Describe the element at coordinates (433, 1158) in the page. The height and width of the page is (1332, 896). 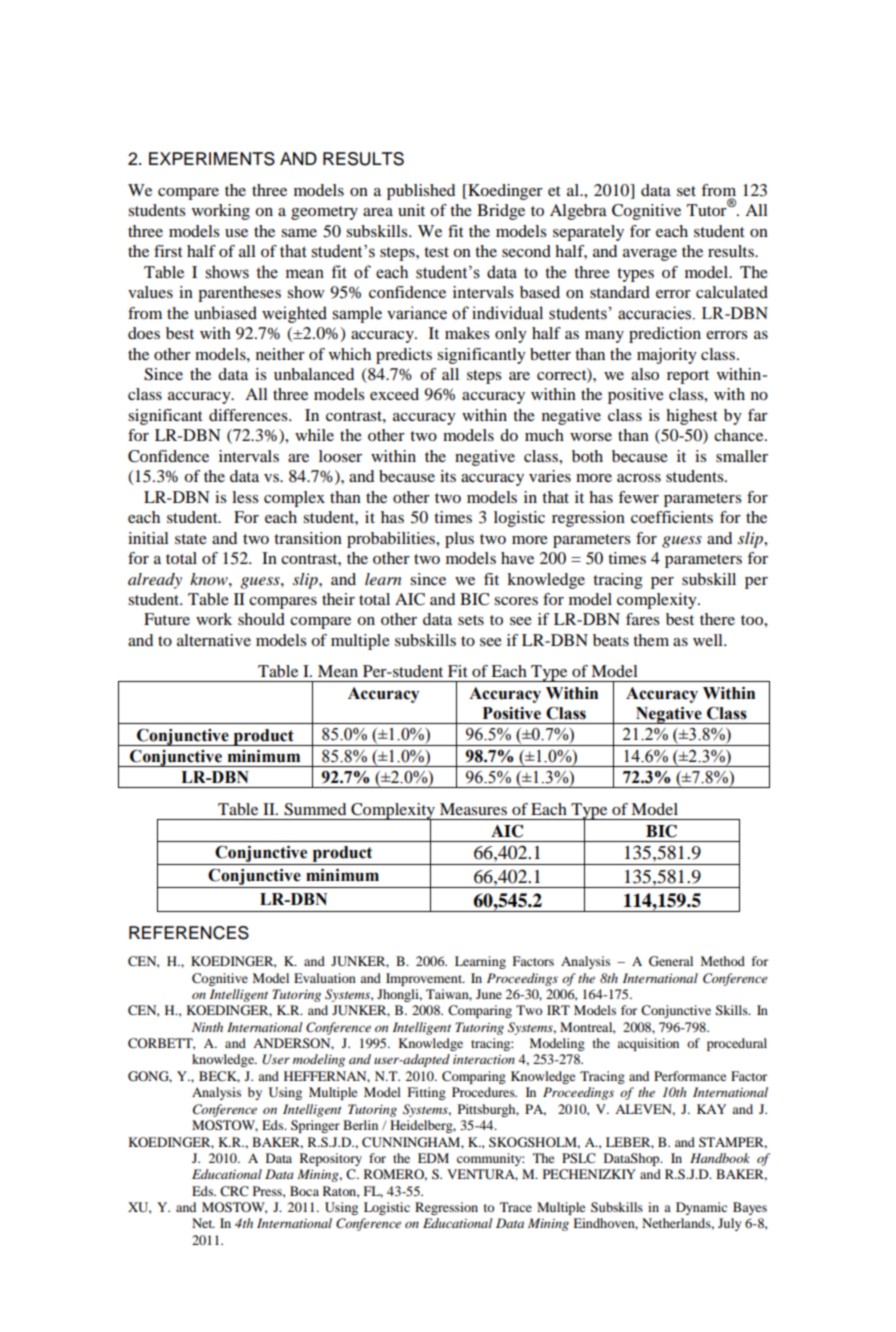
I see `EDM` at that location.
